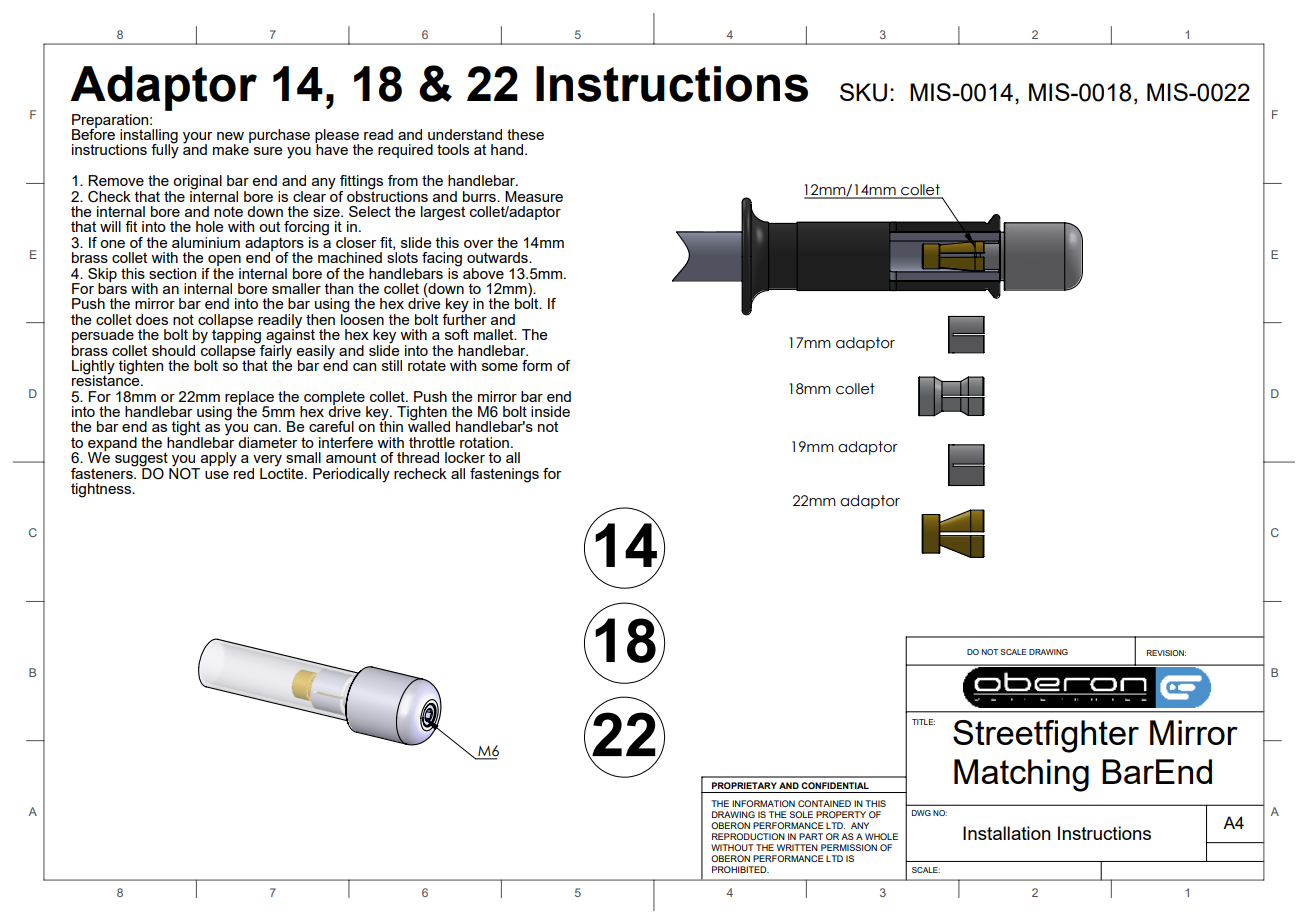 The height and width of the screenshot is (924, 1308). What do you see at coordinates (923, 722) in the screenshot?
I see `TITLE` at bounding box center [923, 722].
